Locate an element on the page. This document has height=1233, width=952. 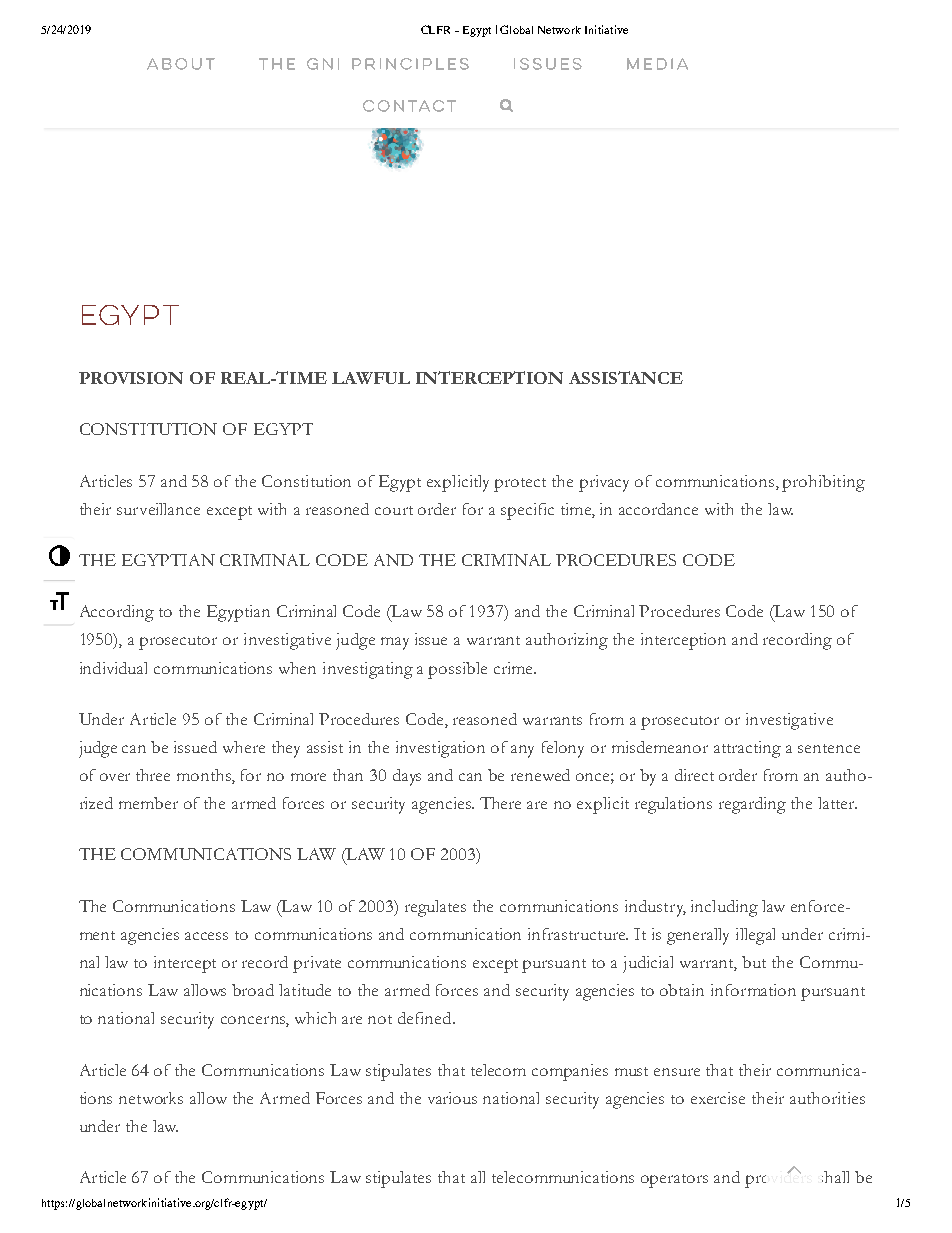
ABOUT is located at coordinates (181, 64).
